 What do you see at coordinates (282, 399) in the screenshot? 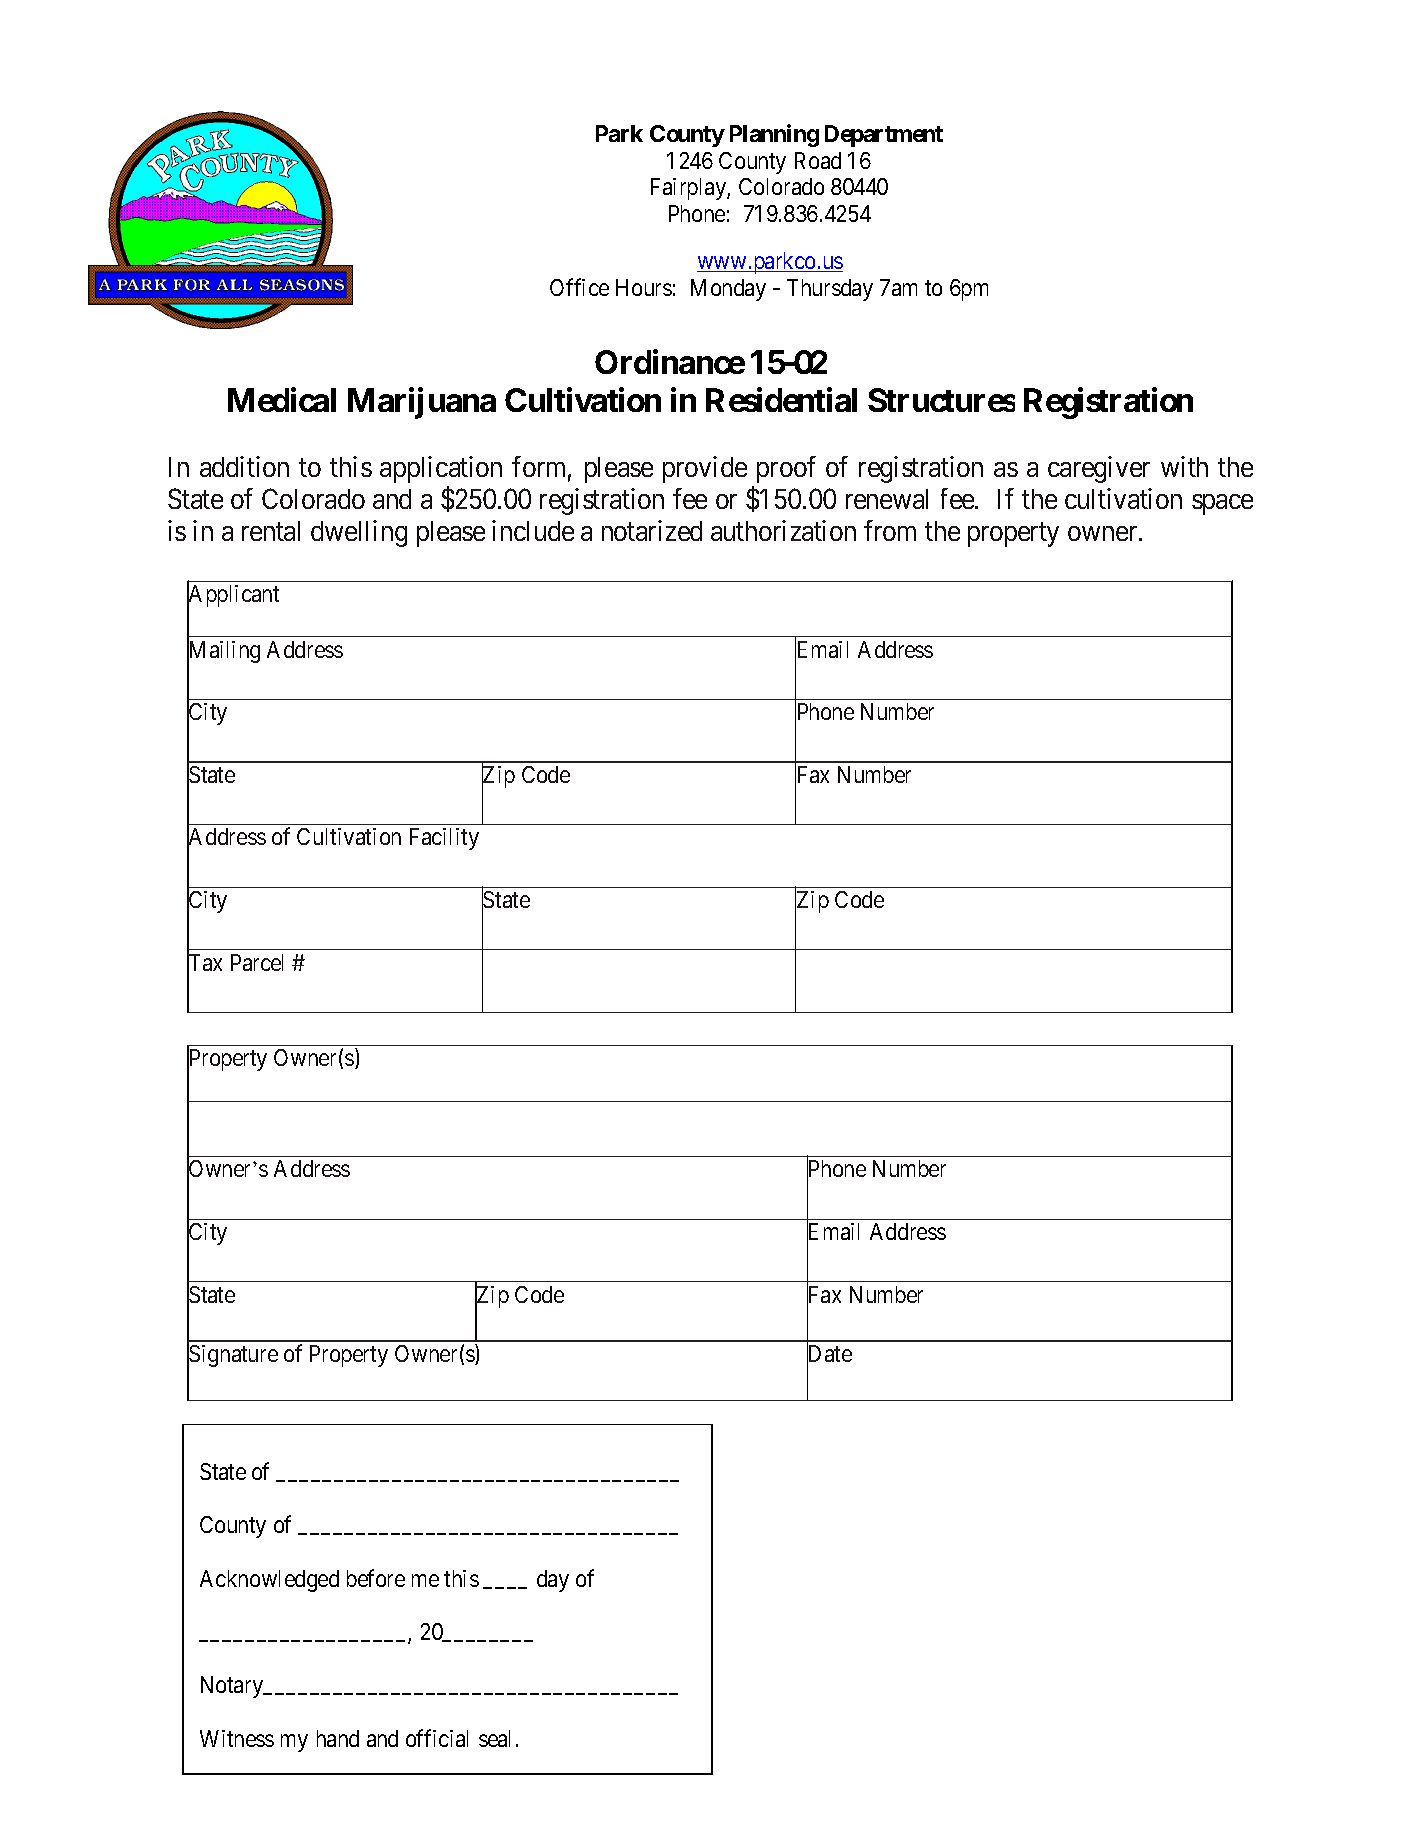
I see `Medical` at bounding box center [282, 399].
